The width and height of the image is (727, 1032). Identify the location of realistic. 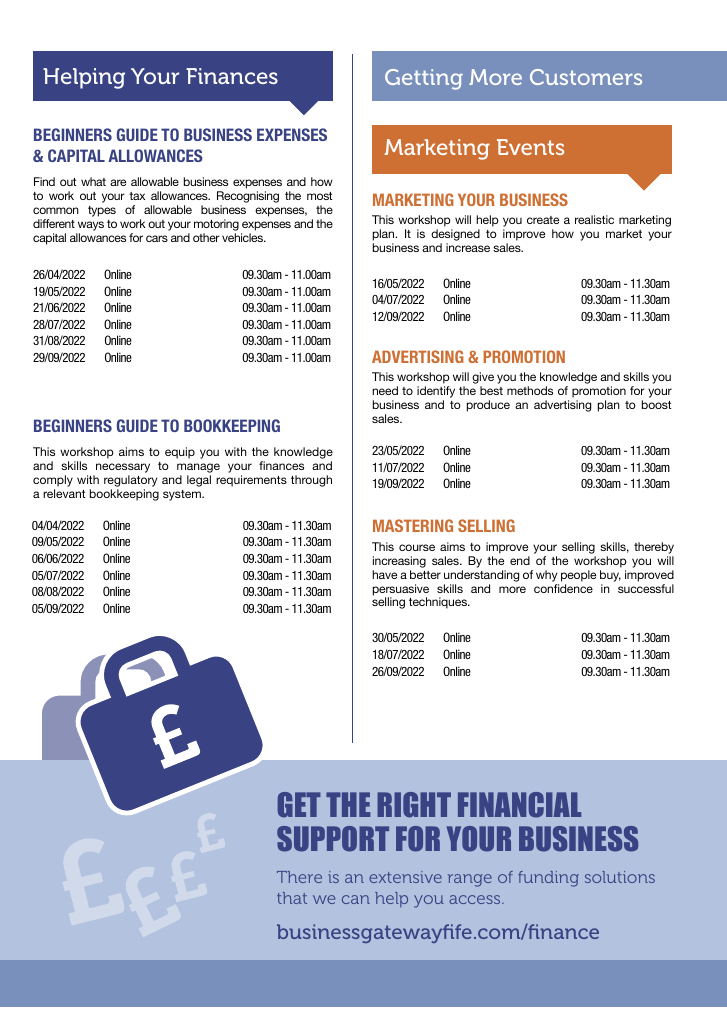
(594, 219).
